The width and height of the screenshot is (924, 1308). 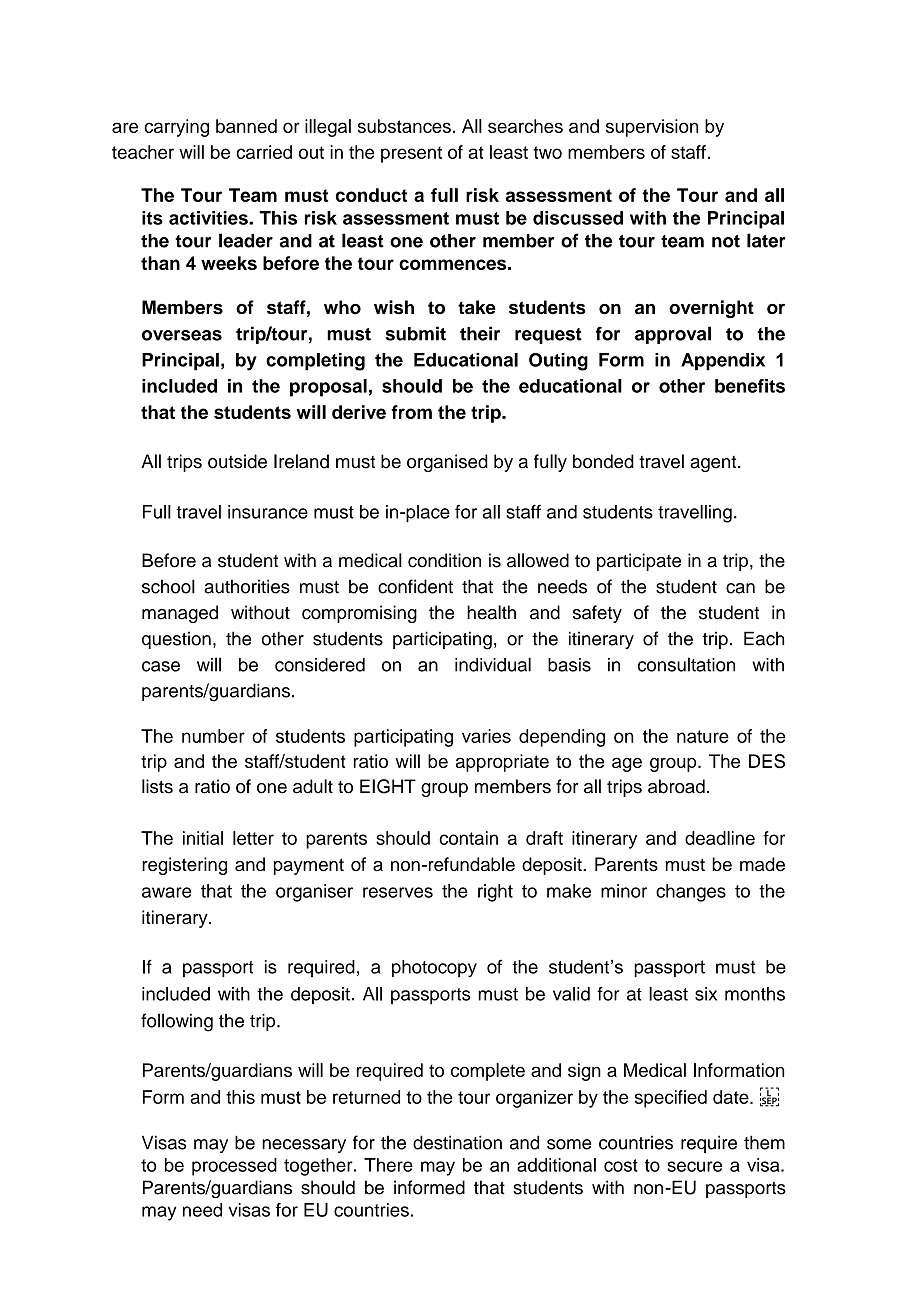 What do you see at coordinates (264, 152) in the screenshot?
I see `carried` at bounding box center [264, 152].
